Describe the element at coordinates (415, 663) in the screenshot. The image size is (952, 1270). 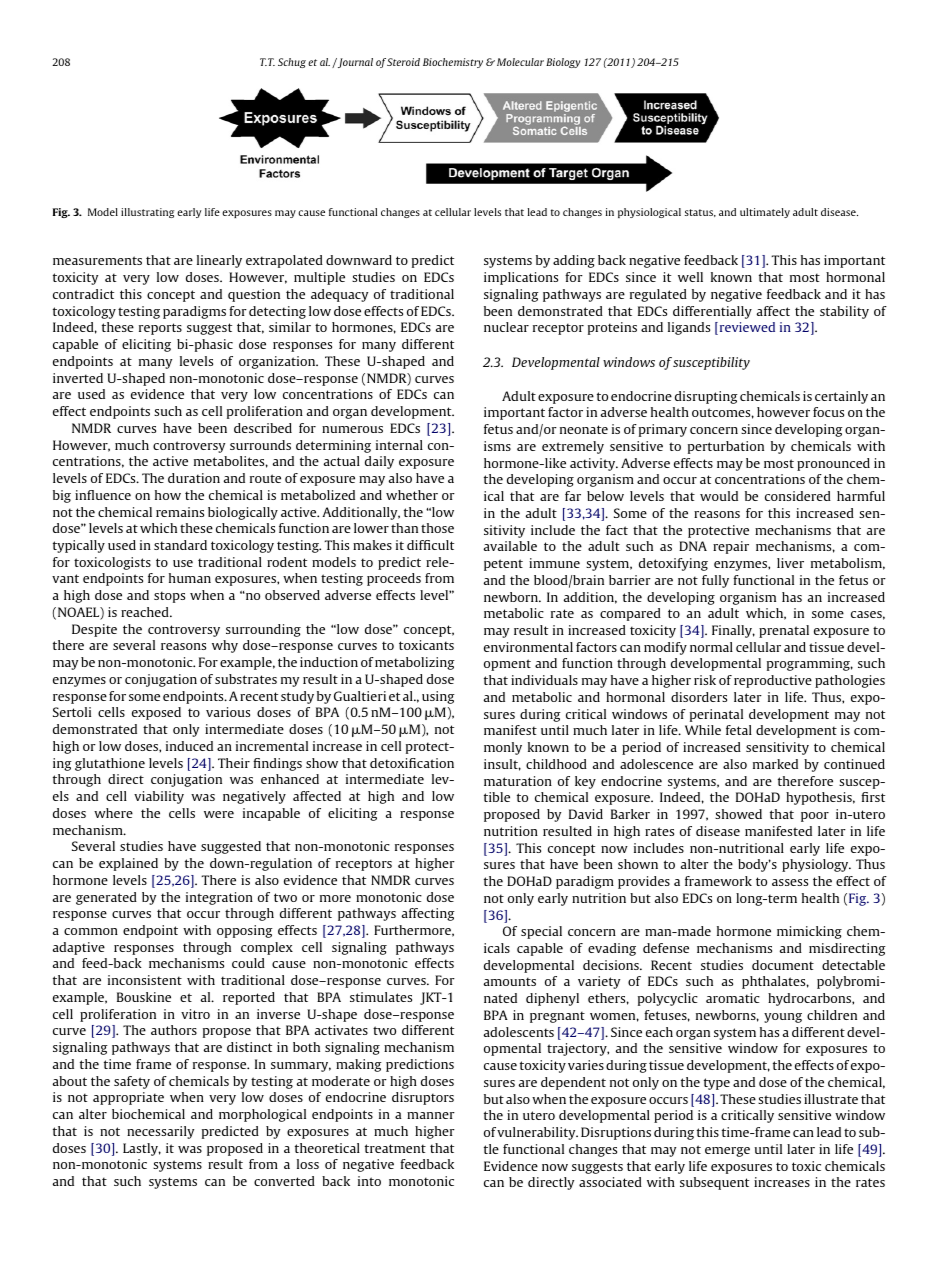
I see `metabolizing` at that location.
